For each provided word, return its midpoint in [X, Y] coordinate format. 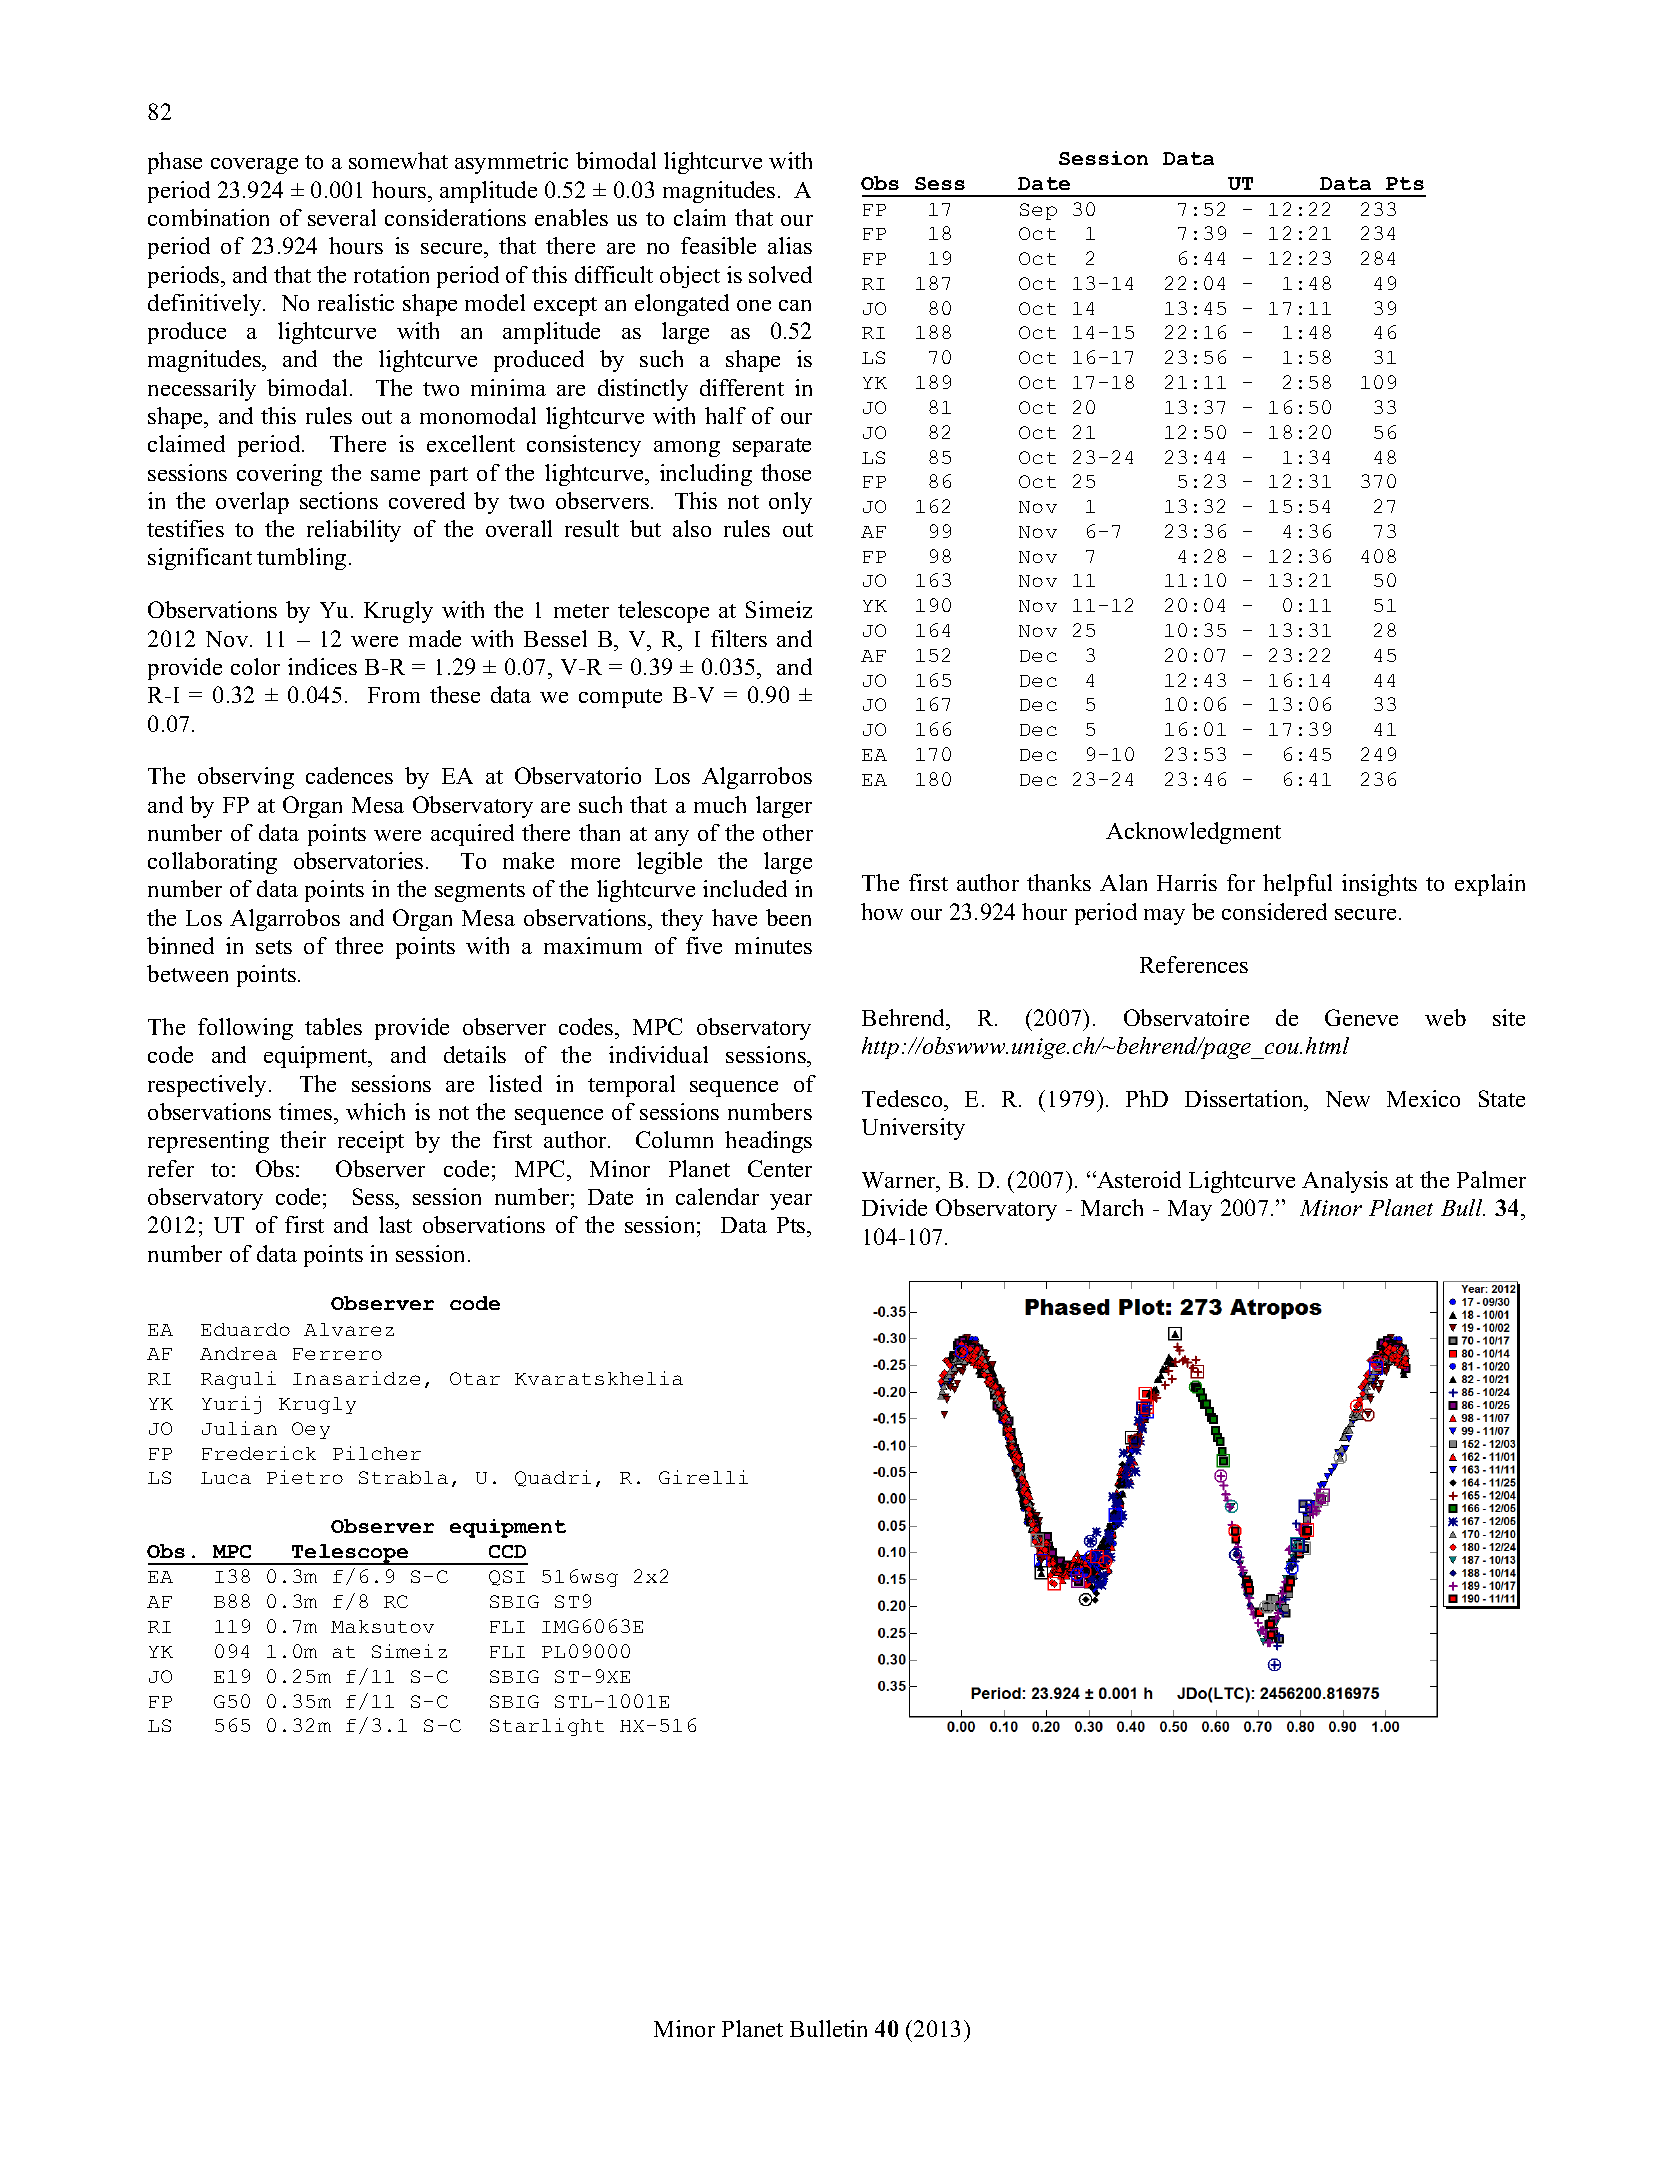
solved [780, 274]
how [882, 911]
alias [790, 245]
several [342, 217]
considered [1274, 911]
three [359, 945]
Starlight [547, 1727]
